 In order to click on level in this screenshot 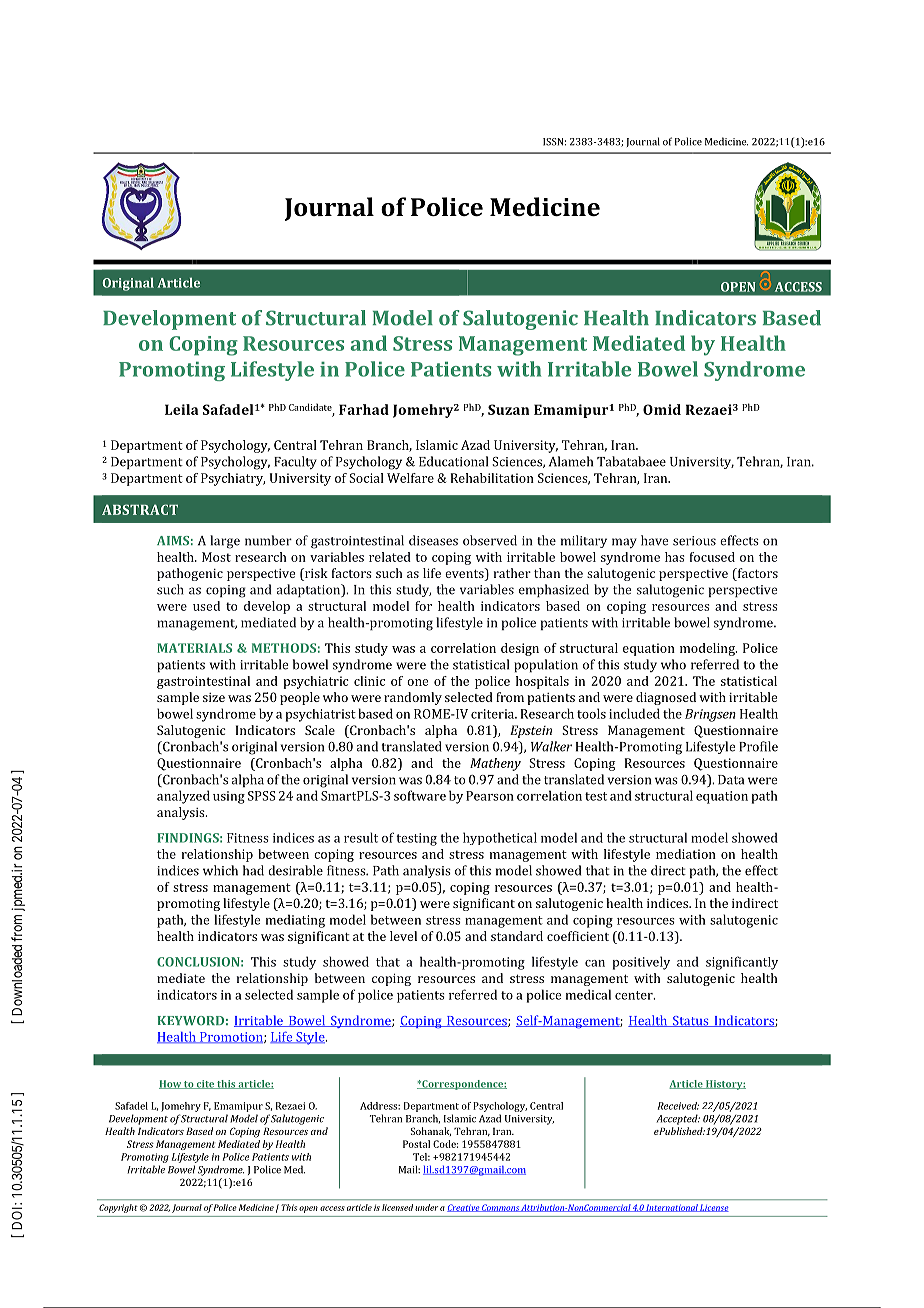, I will do `click(403, 936)`.
